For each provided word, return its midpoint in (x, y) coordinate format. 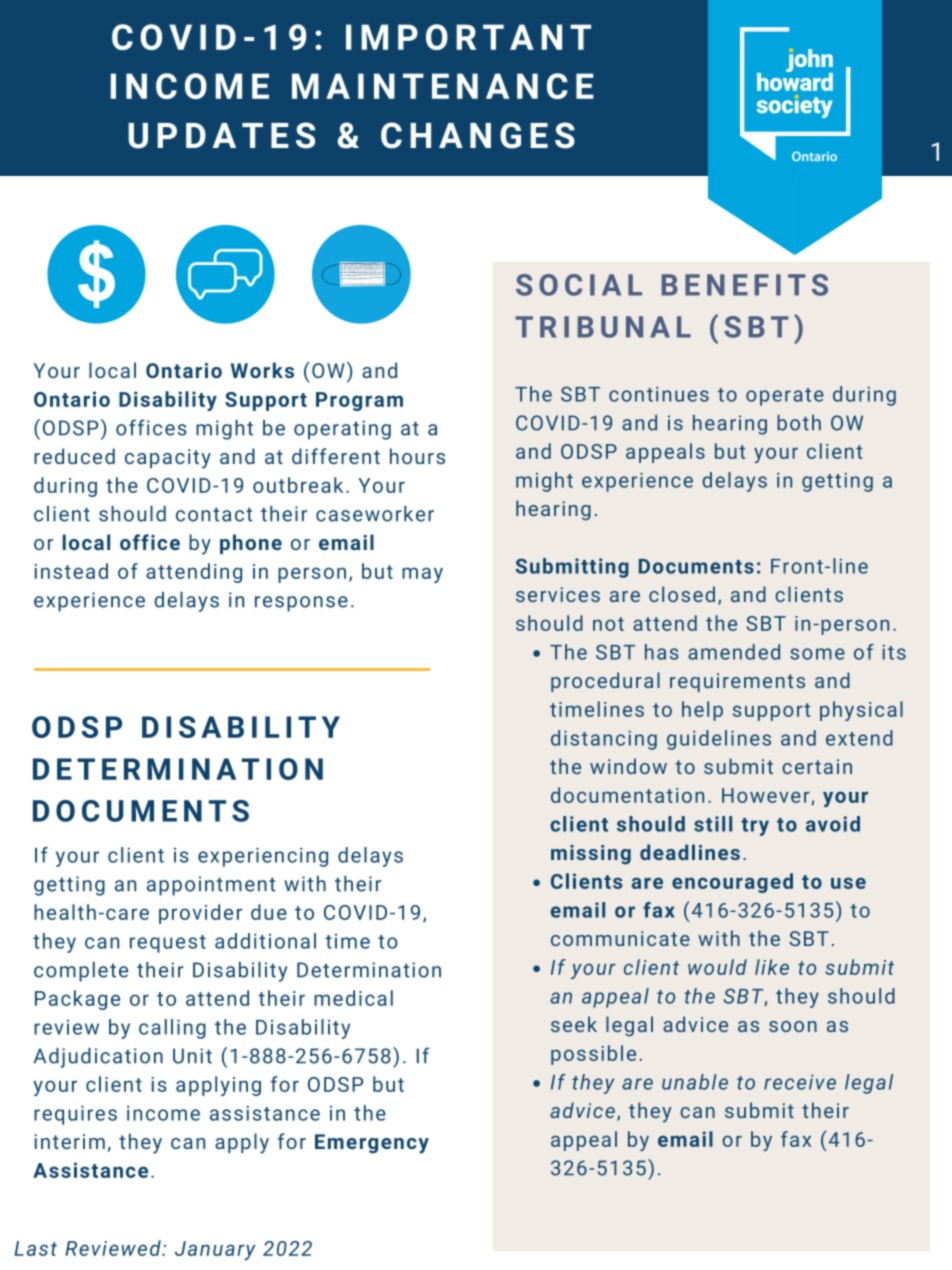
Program (359, 401)
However (767, 796)
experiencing (263, 857)
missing (591, 854)
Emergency (372, 1144)
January (215, 1250)
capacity (168, 459)
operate (785, 397)
